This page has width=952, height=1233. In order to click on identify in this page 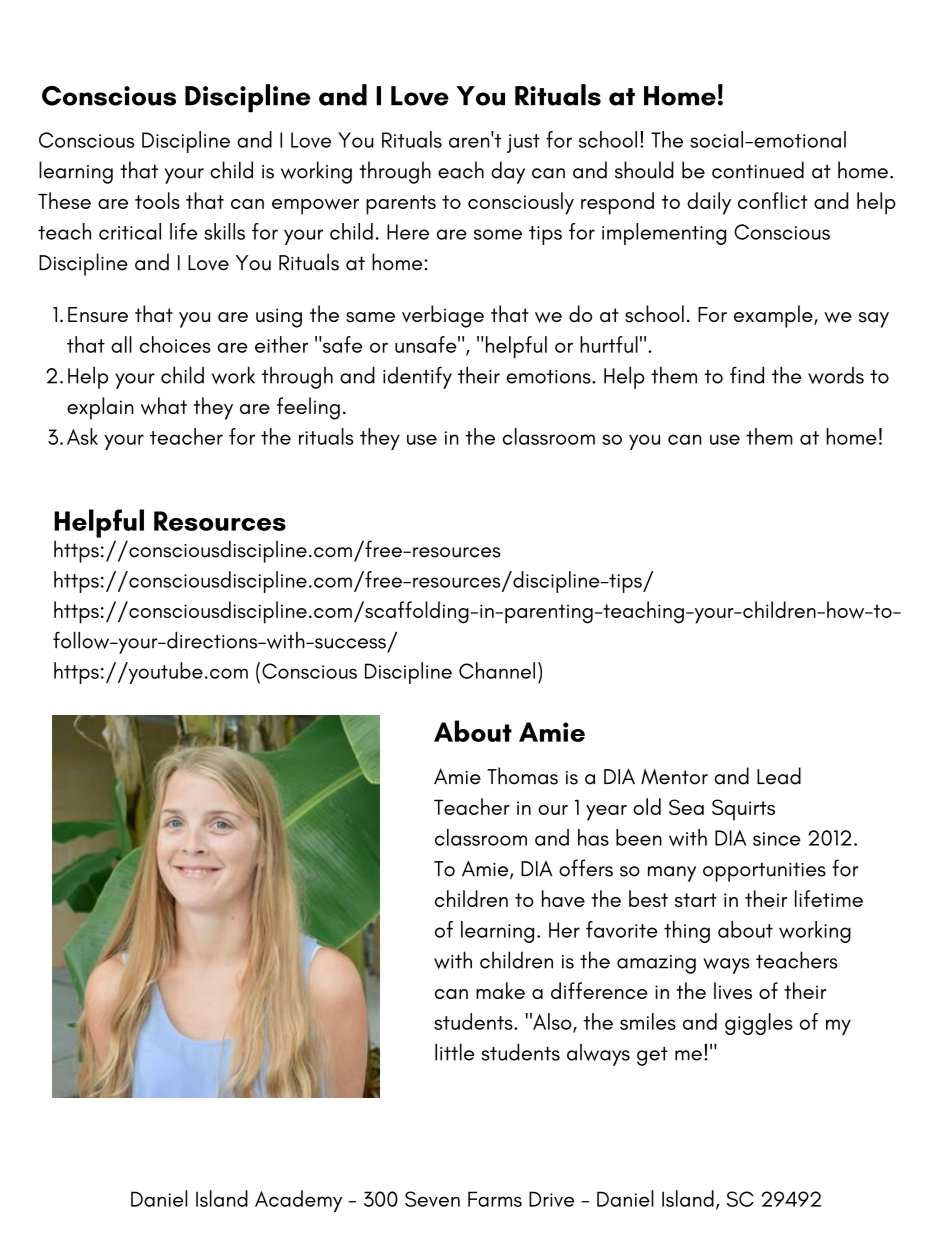, I will do `click(417, 377)`.
